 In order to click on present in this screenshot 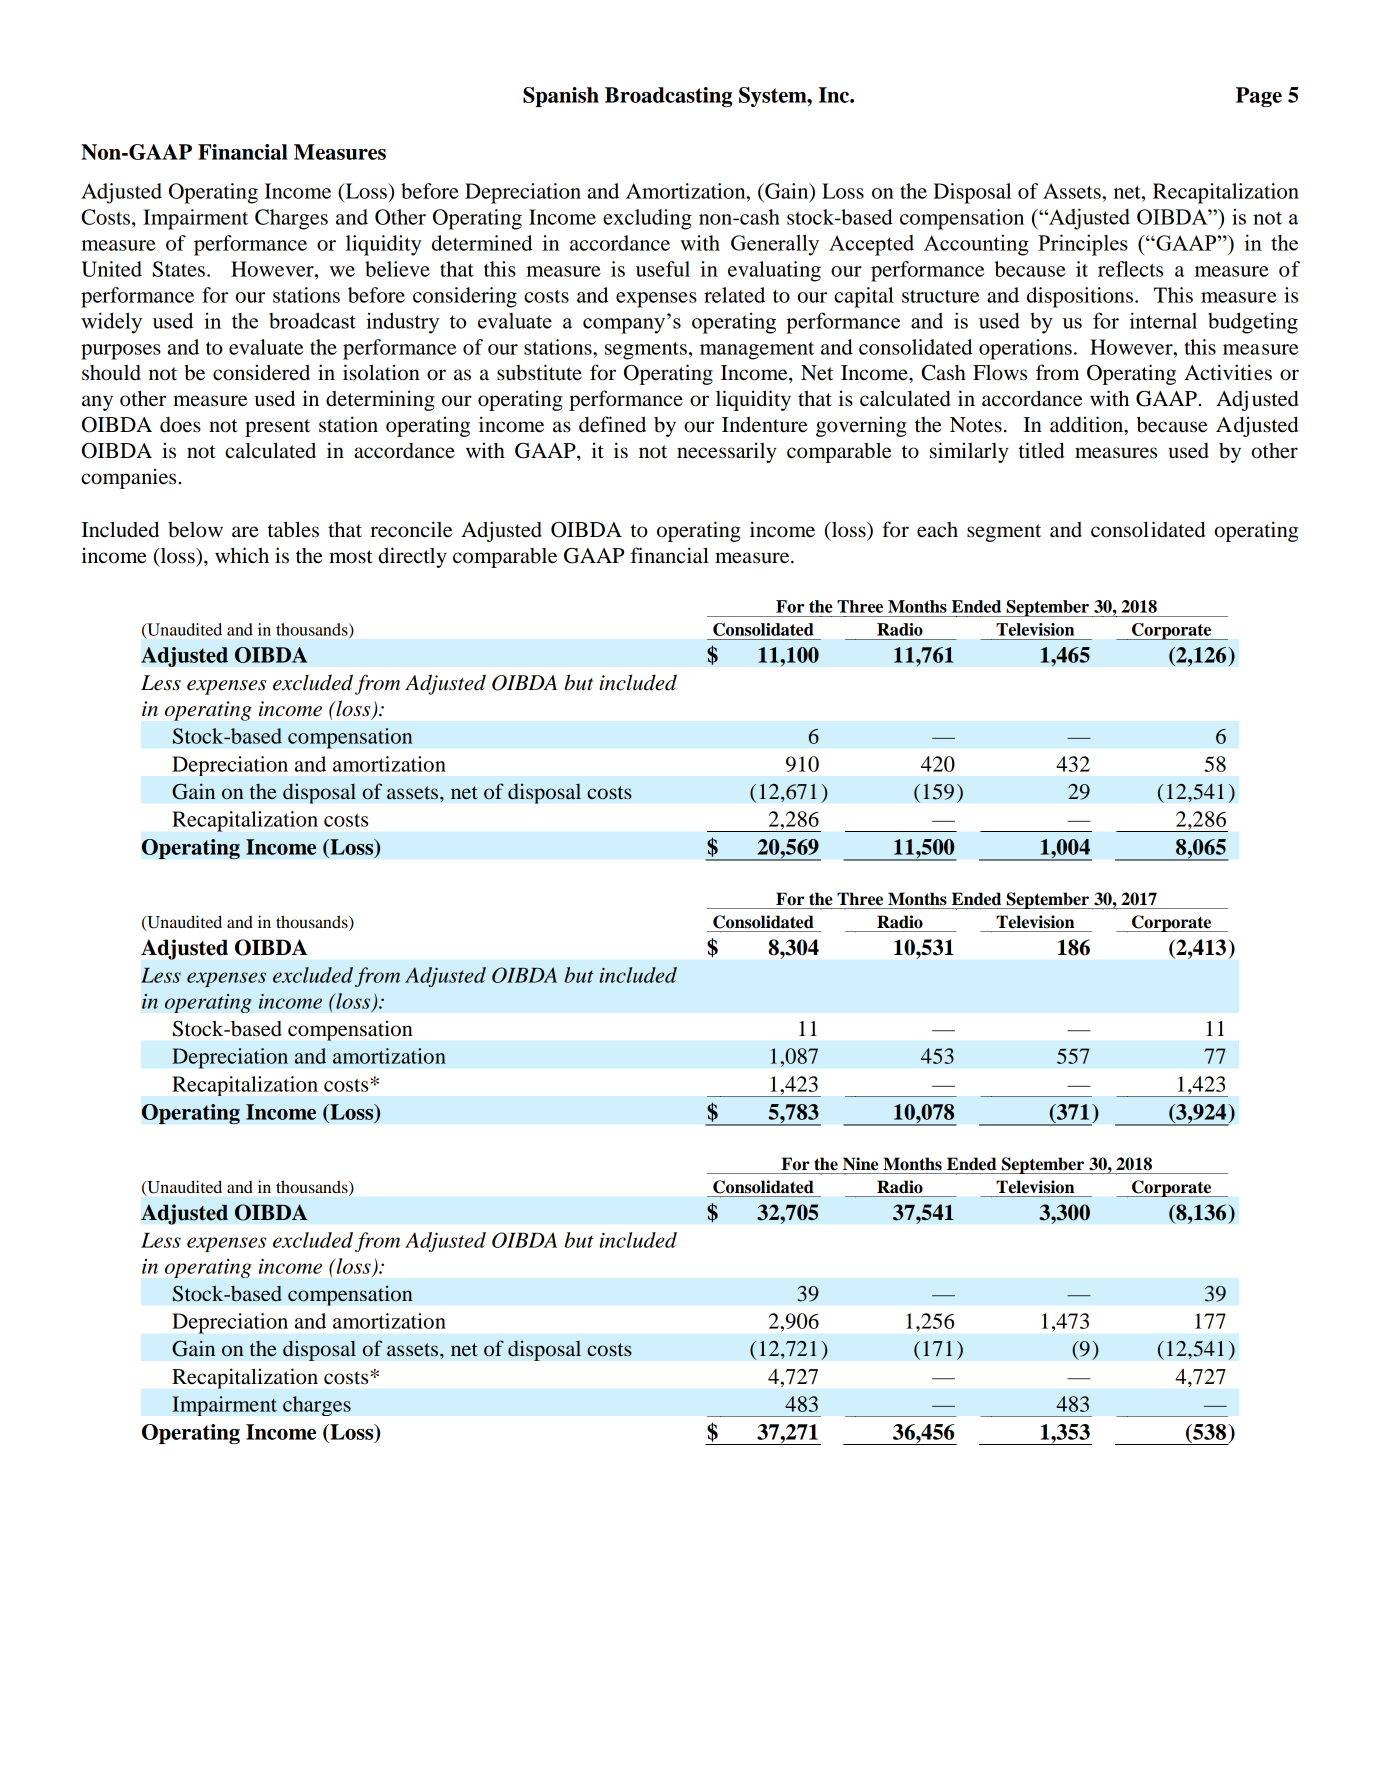, I will do `click(277, 428)`.
